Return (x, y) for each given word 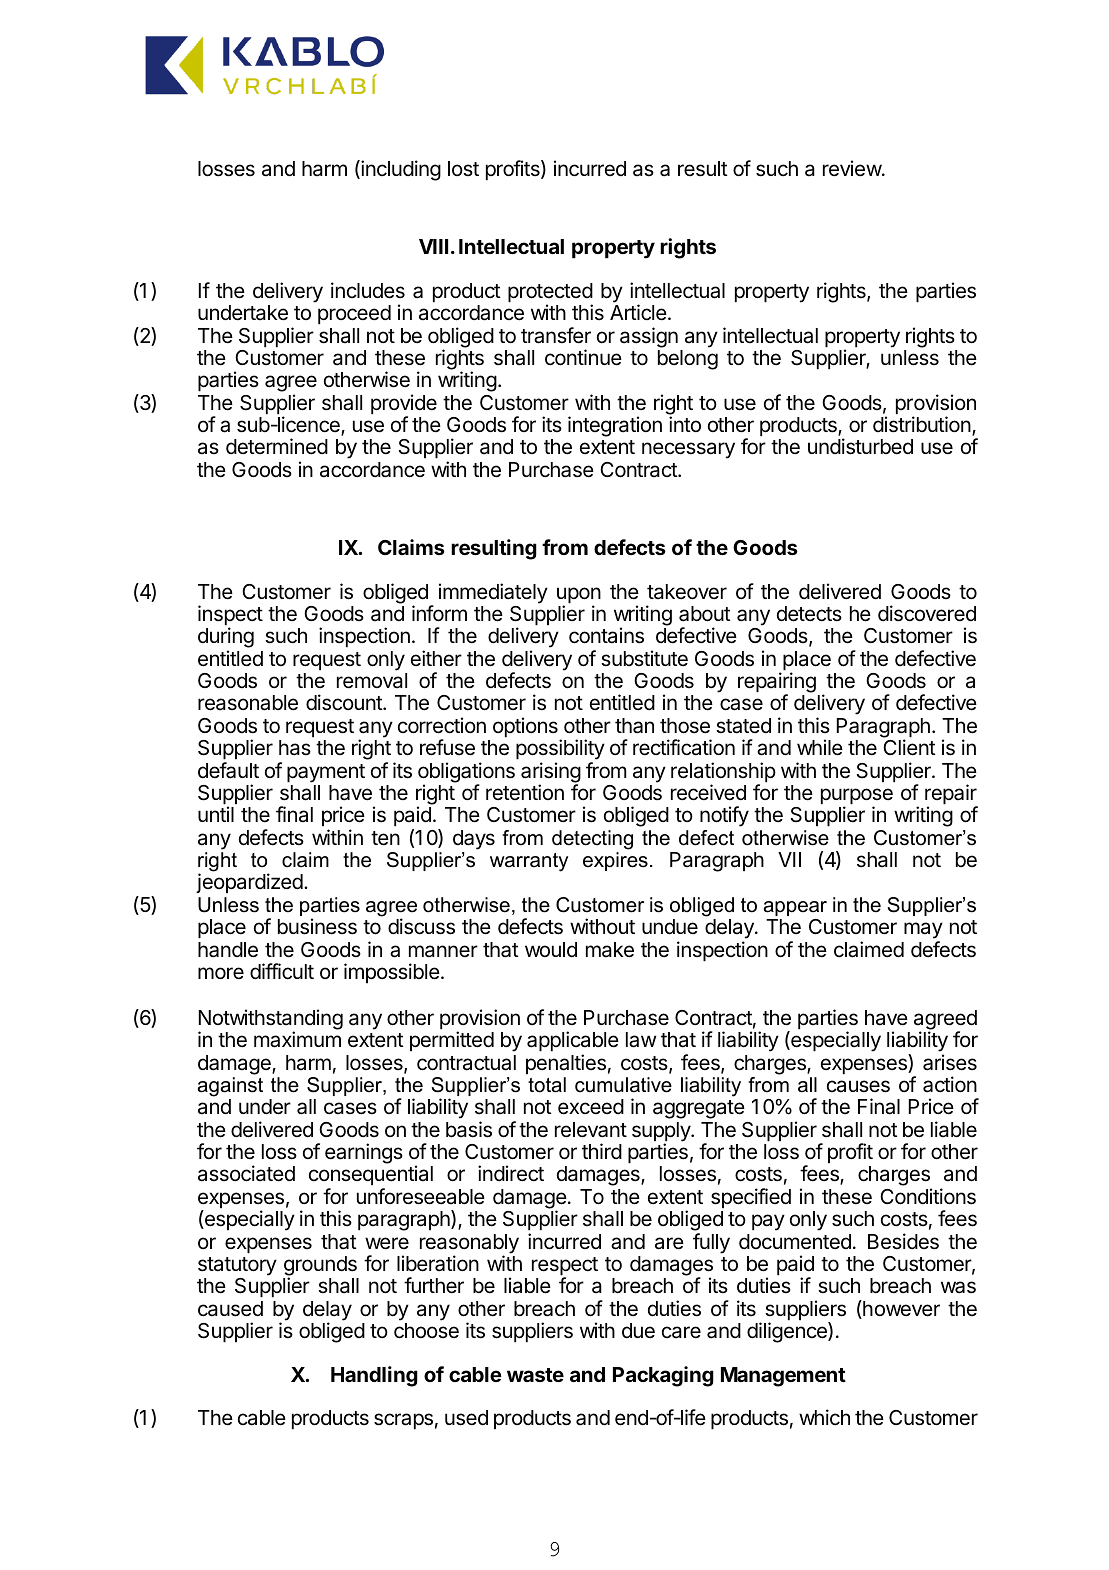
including (400, 170)
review (853, 168)
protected (550, 294)
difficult (282, 971)
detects (809, 614)
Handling (374, 1376)
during (226, 639)
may (923, 932)
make (610, 950)
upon (579, 596)
